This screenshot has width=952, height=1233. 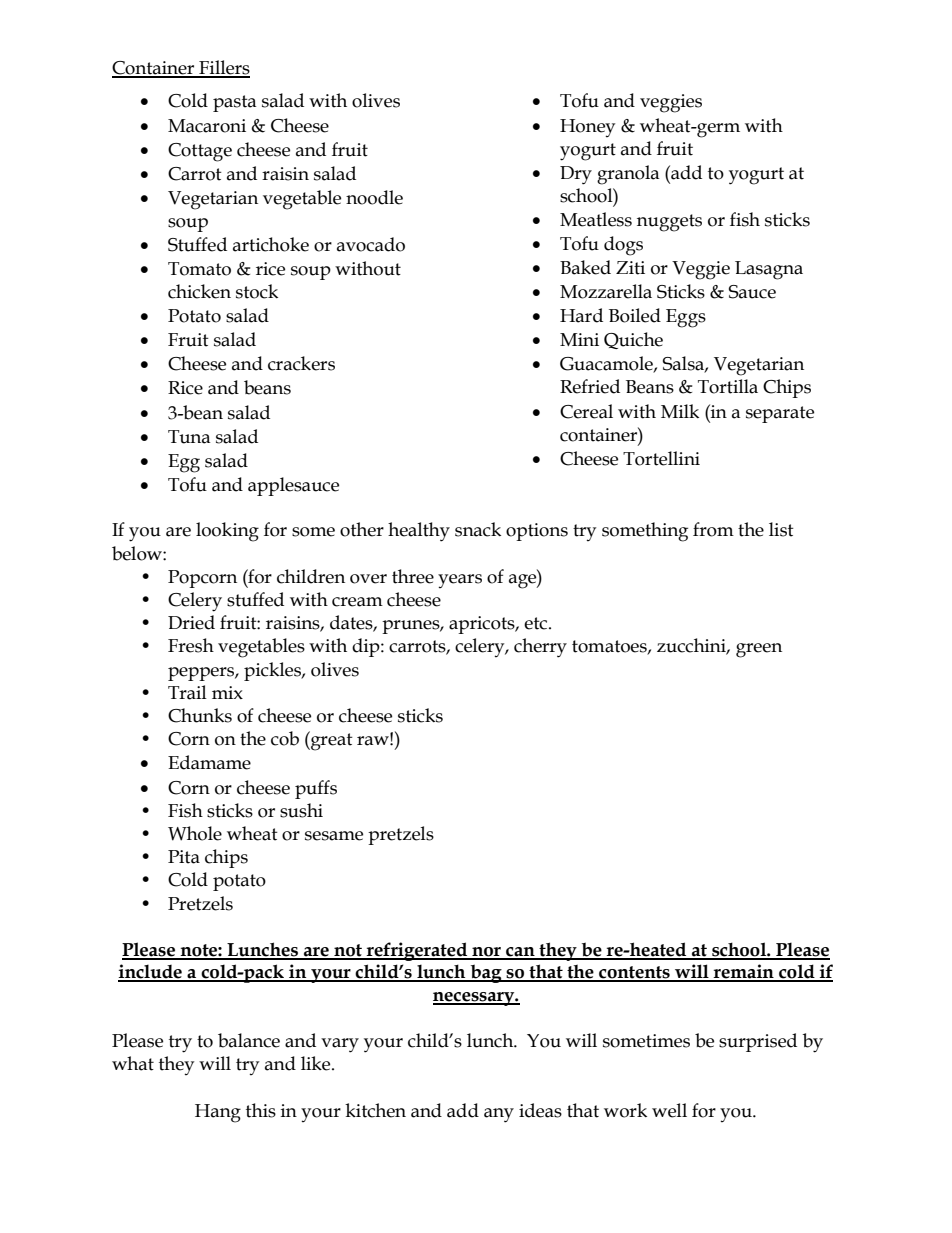 I want to click on sesame, so click(x=334, y=836).
